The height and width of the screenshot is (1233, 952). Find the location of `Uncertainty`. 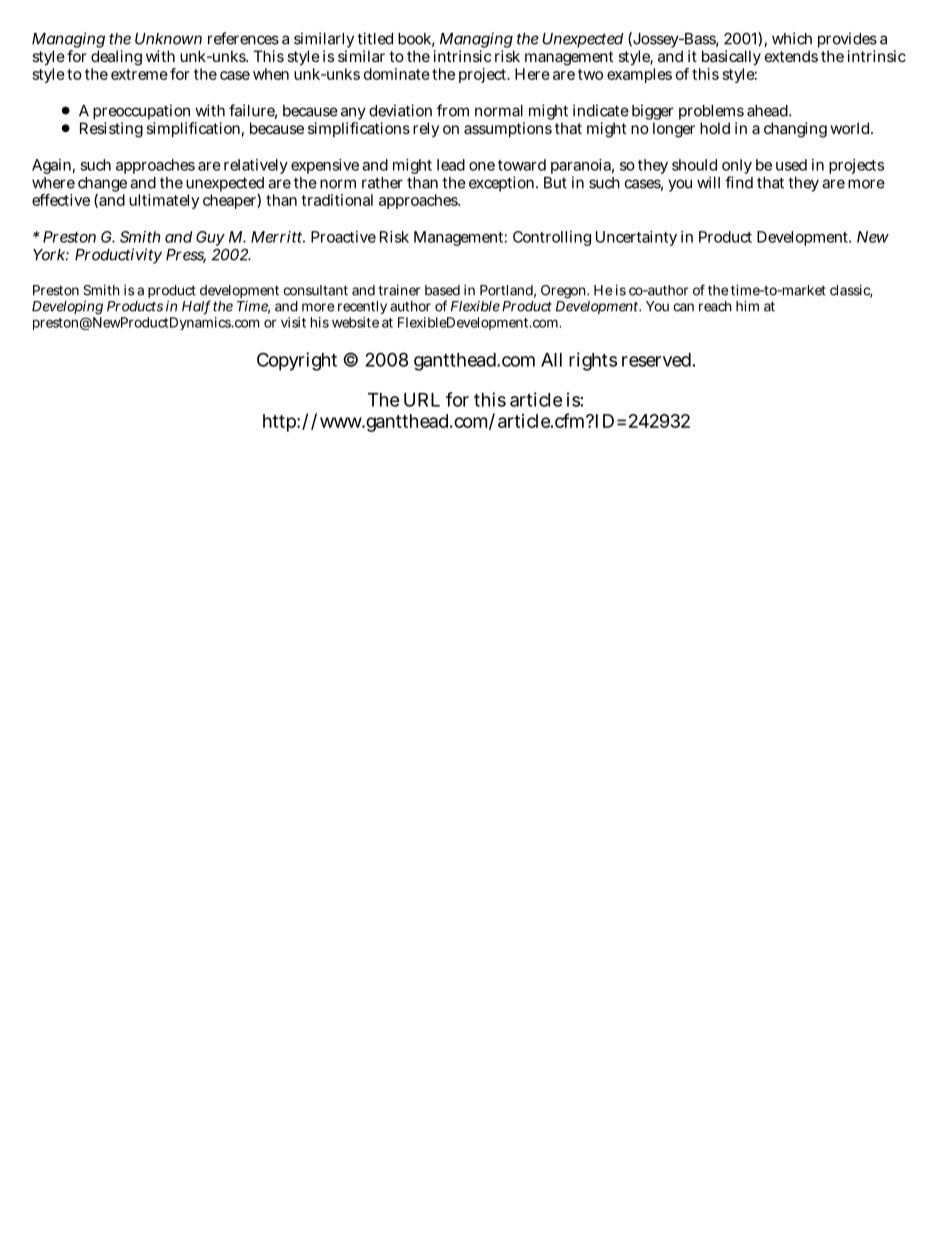

Uncertainty is located at coordinates (636, 238).
